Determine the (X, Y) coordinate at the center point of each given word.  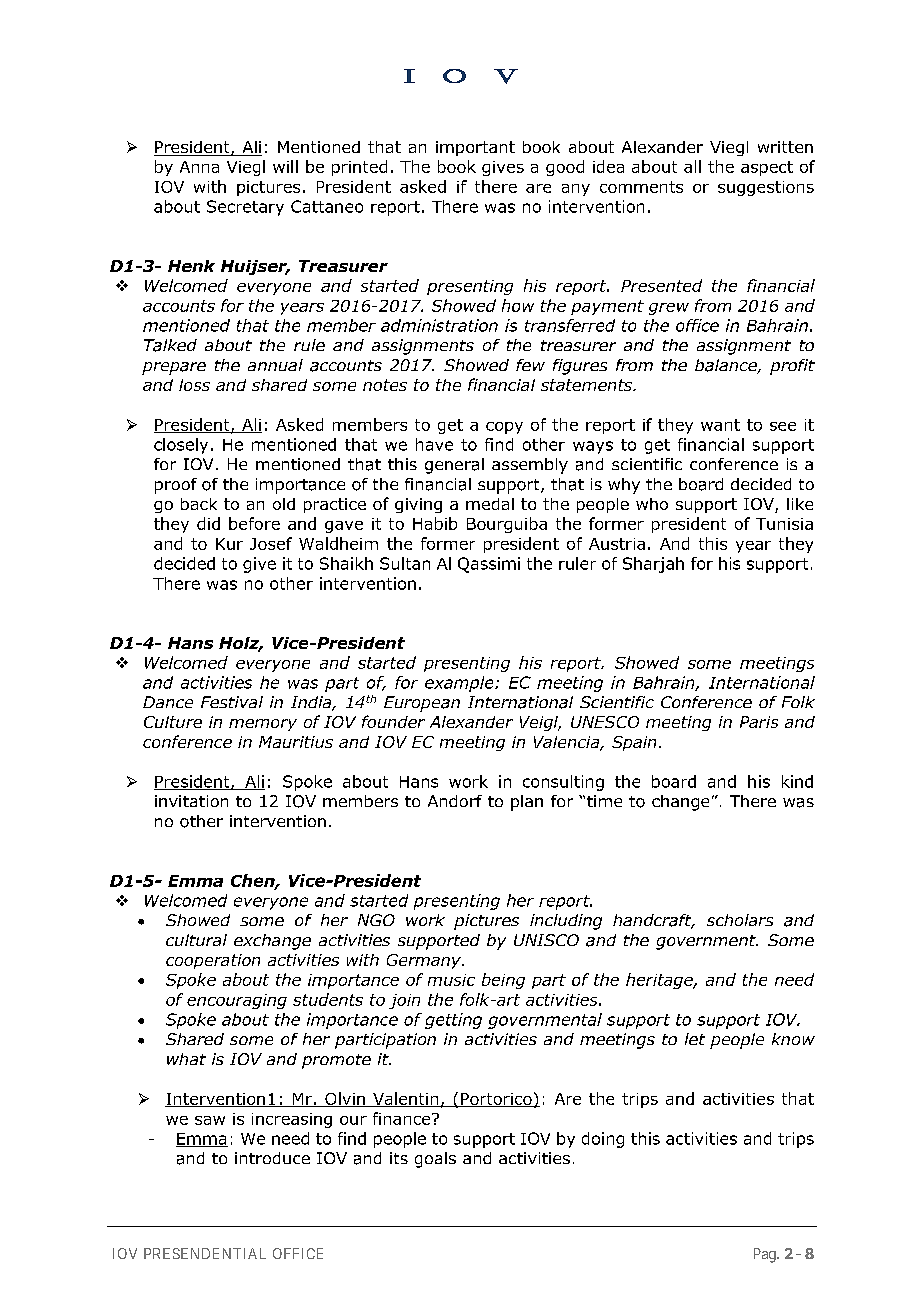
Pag (766, 1255)
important (475, 148)
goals (435, 1160)
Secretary (245, 208)
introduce (272, 1158)
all (692, 166)
